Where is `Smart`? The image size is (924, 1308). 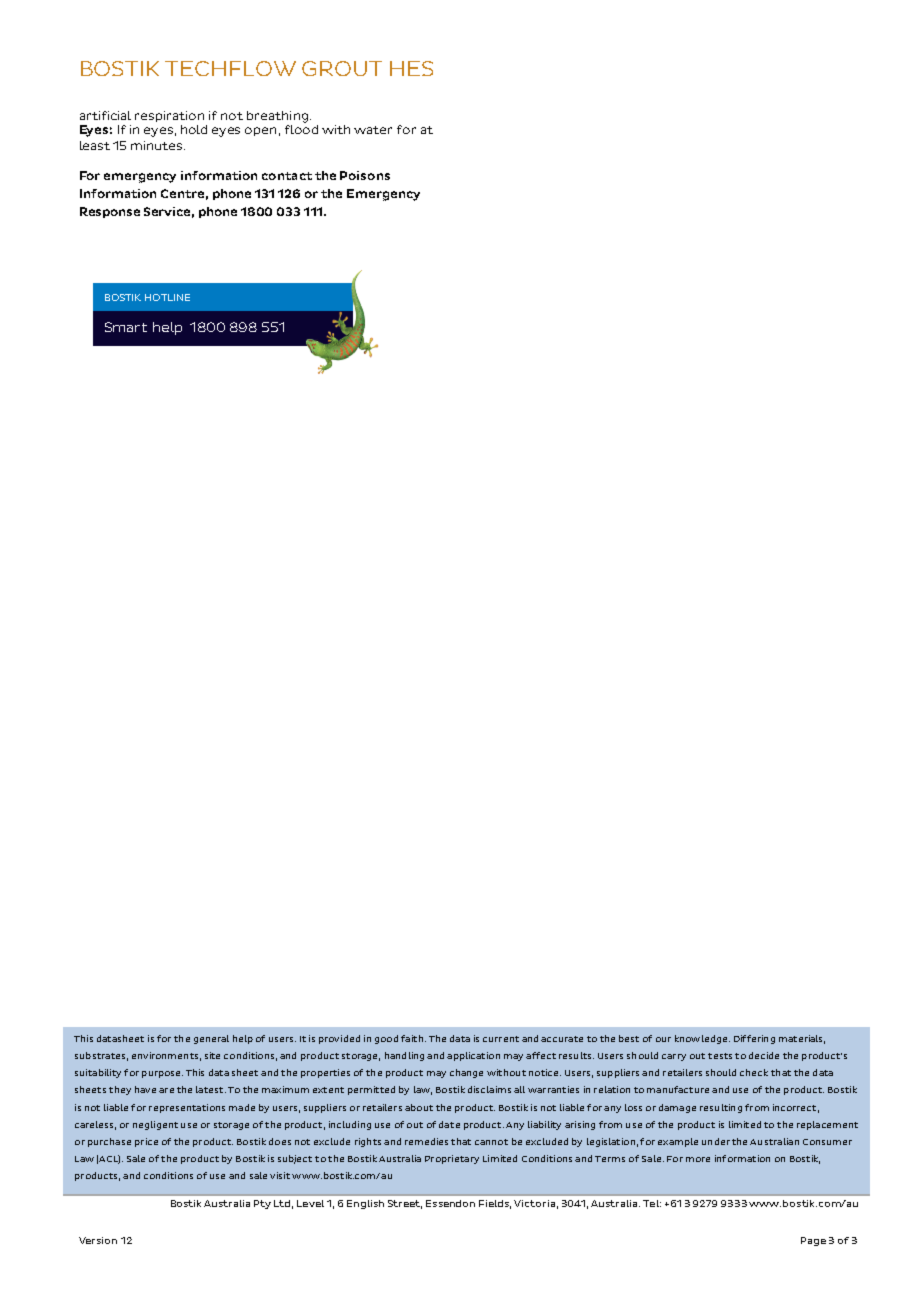
Smart is located at coordinates (126, 327).
